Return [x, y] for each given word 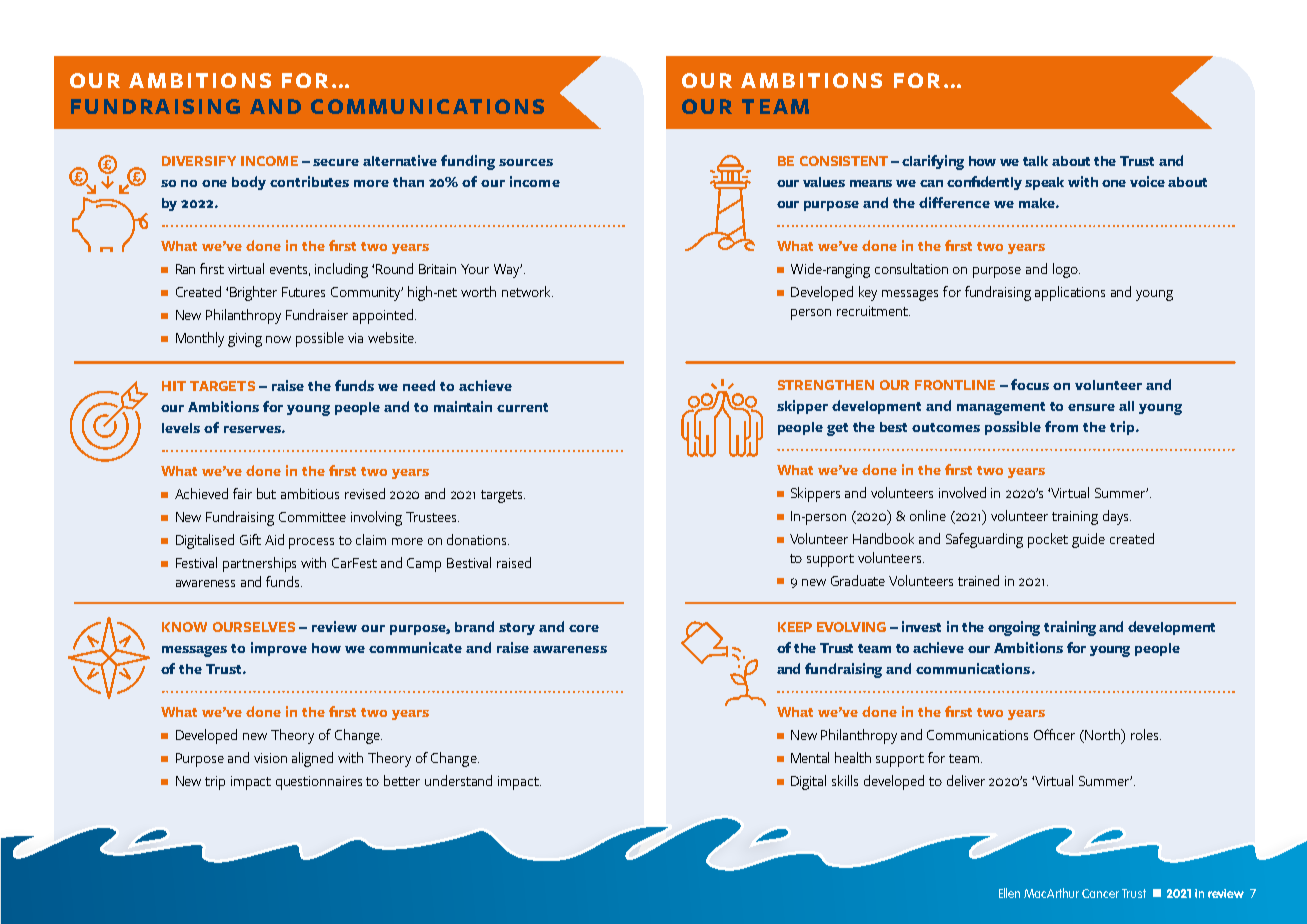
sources [526, 162]
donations [478, 539]
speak [1044, 183]
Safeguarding [984, 540]
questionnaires [319, 783]
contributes [309, 181]
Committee [312, 517]
